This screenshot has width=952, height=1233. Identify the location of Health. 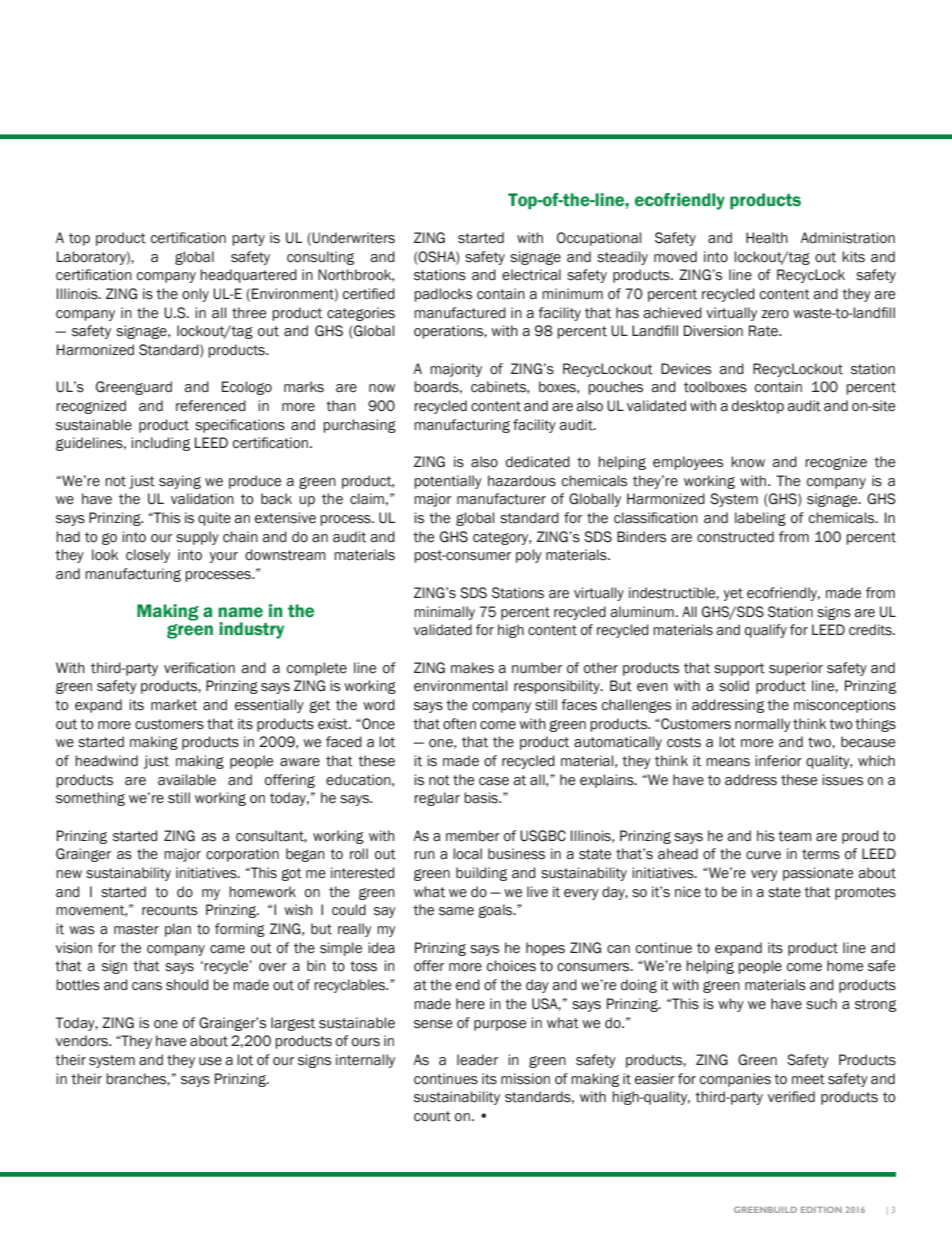
(767, 238).
